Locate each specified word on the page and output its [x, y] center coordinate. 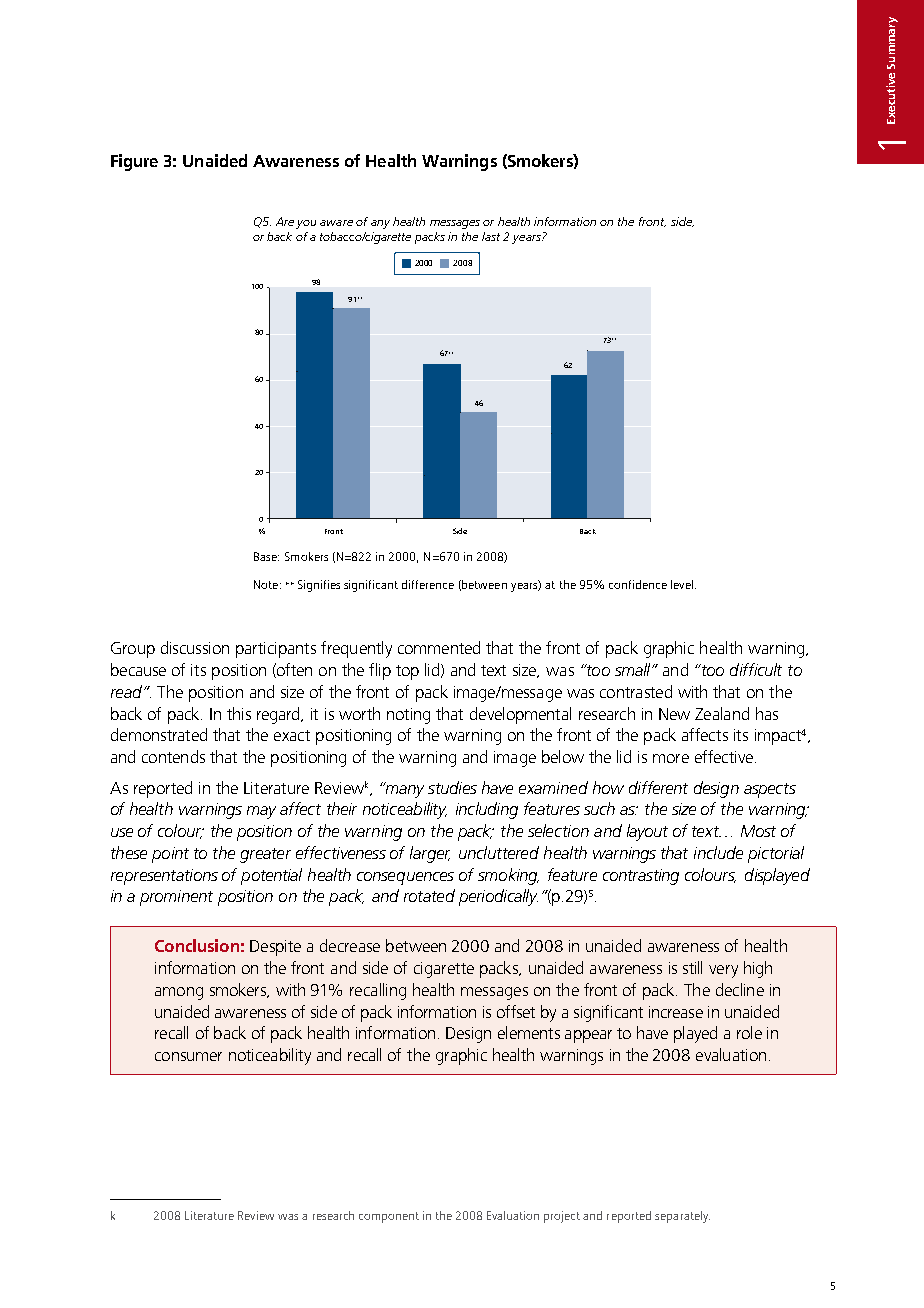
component [389, 1217]
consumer [188, 1056]
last [491, 236]
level [682, 584]
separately [682, 1217]
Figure [134, 162]
